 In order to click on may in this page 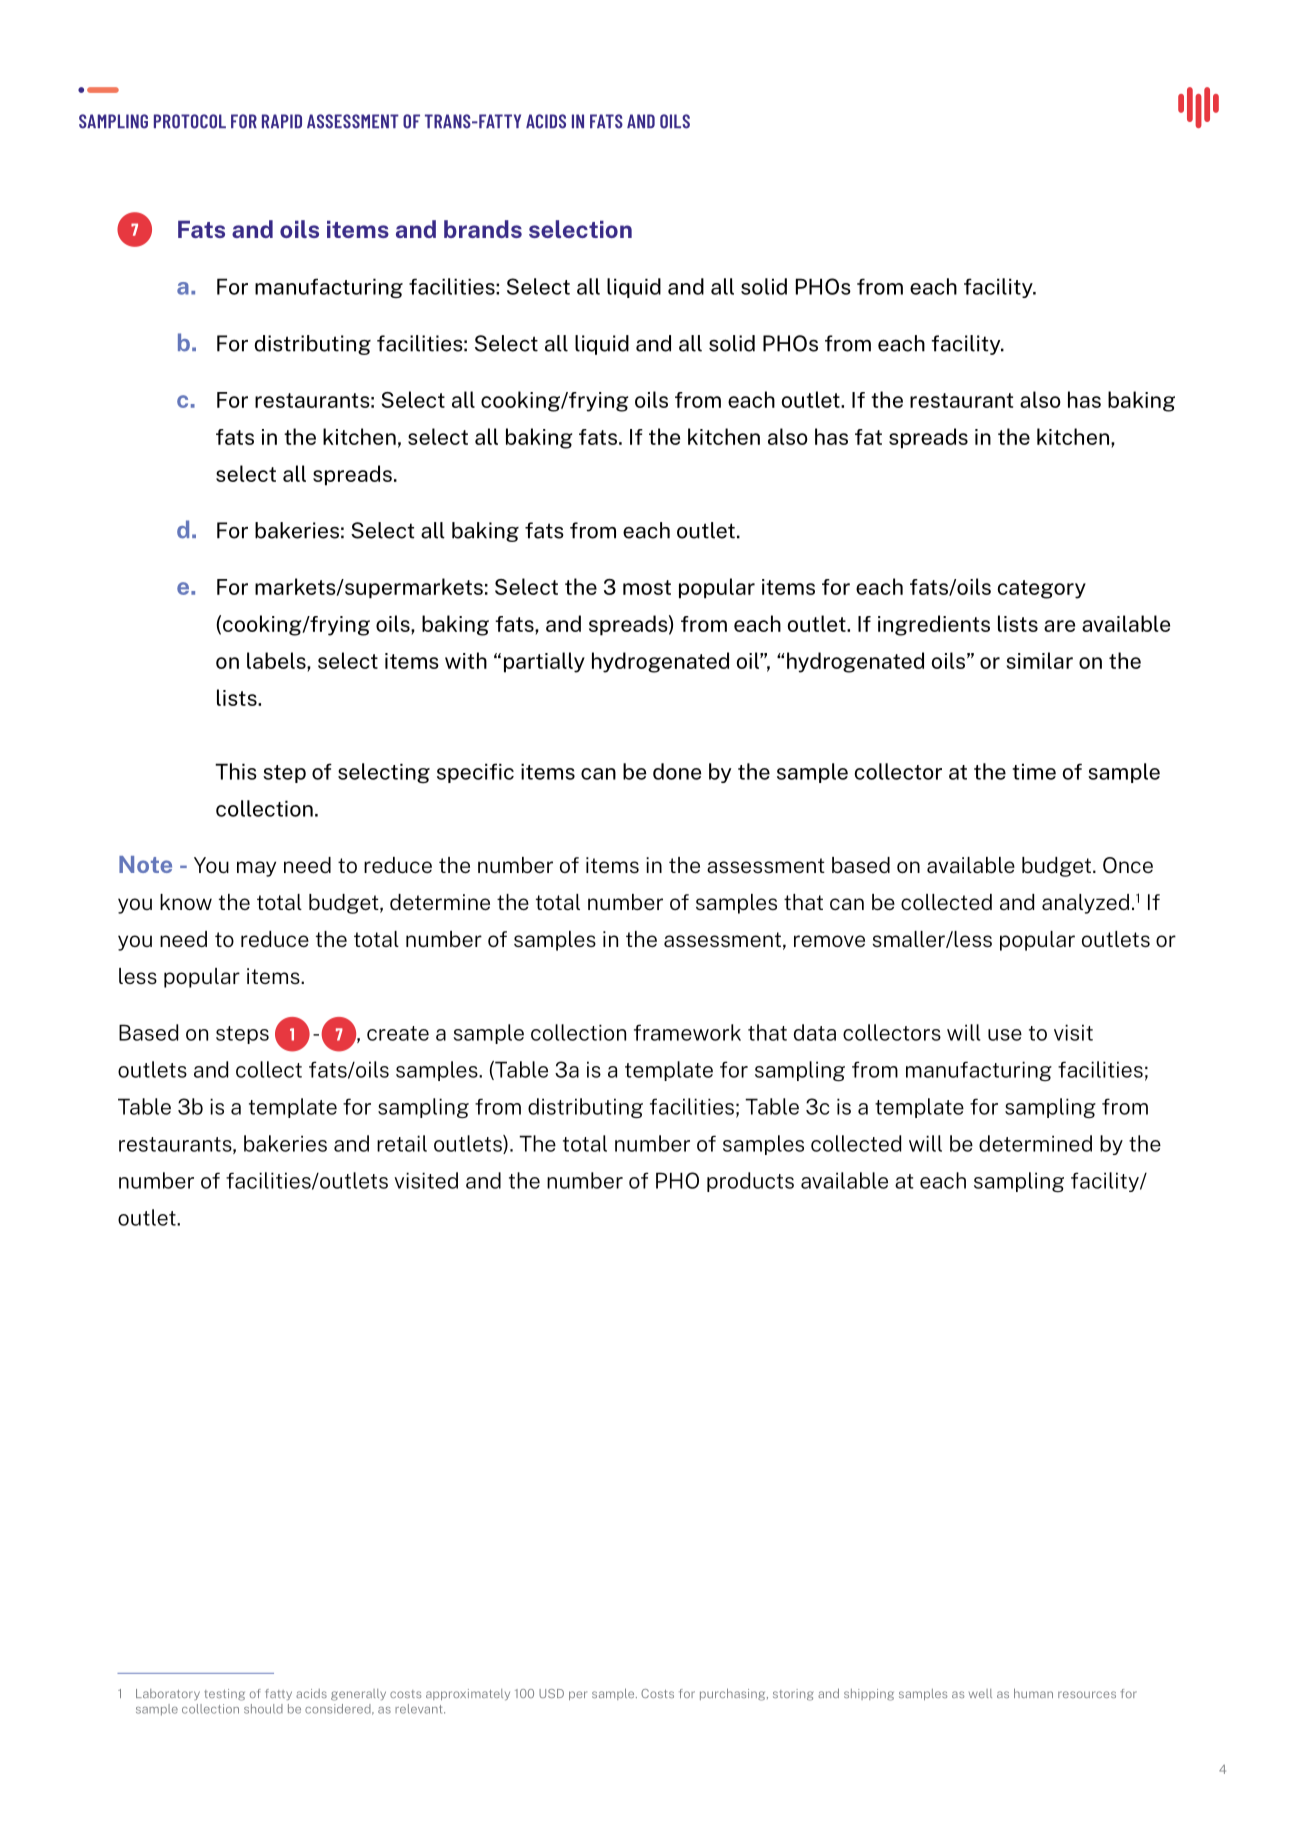, I will do `click(256, 869)`.
